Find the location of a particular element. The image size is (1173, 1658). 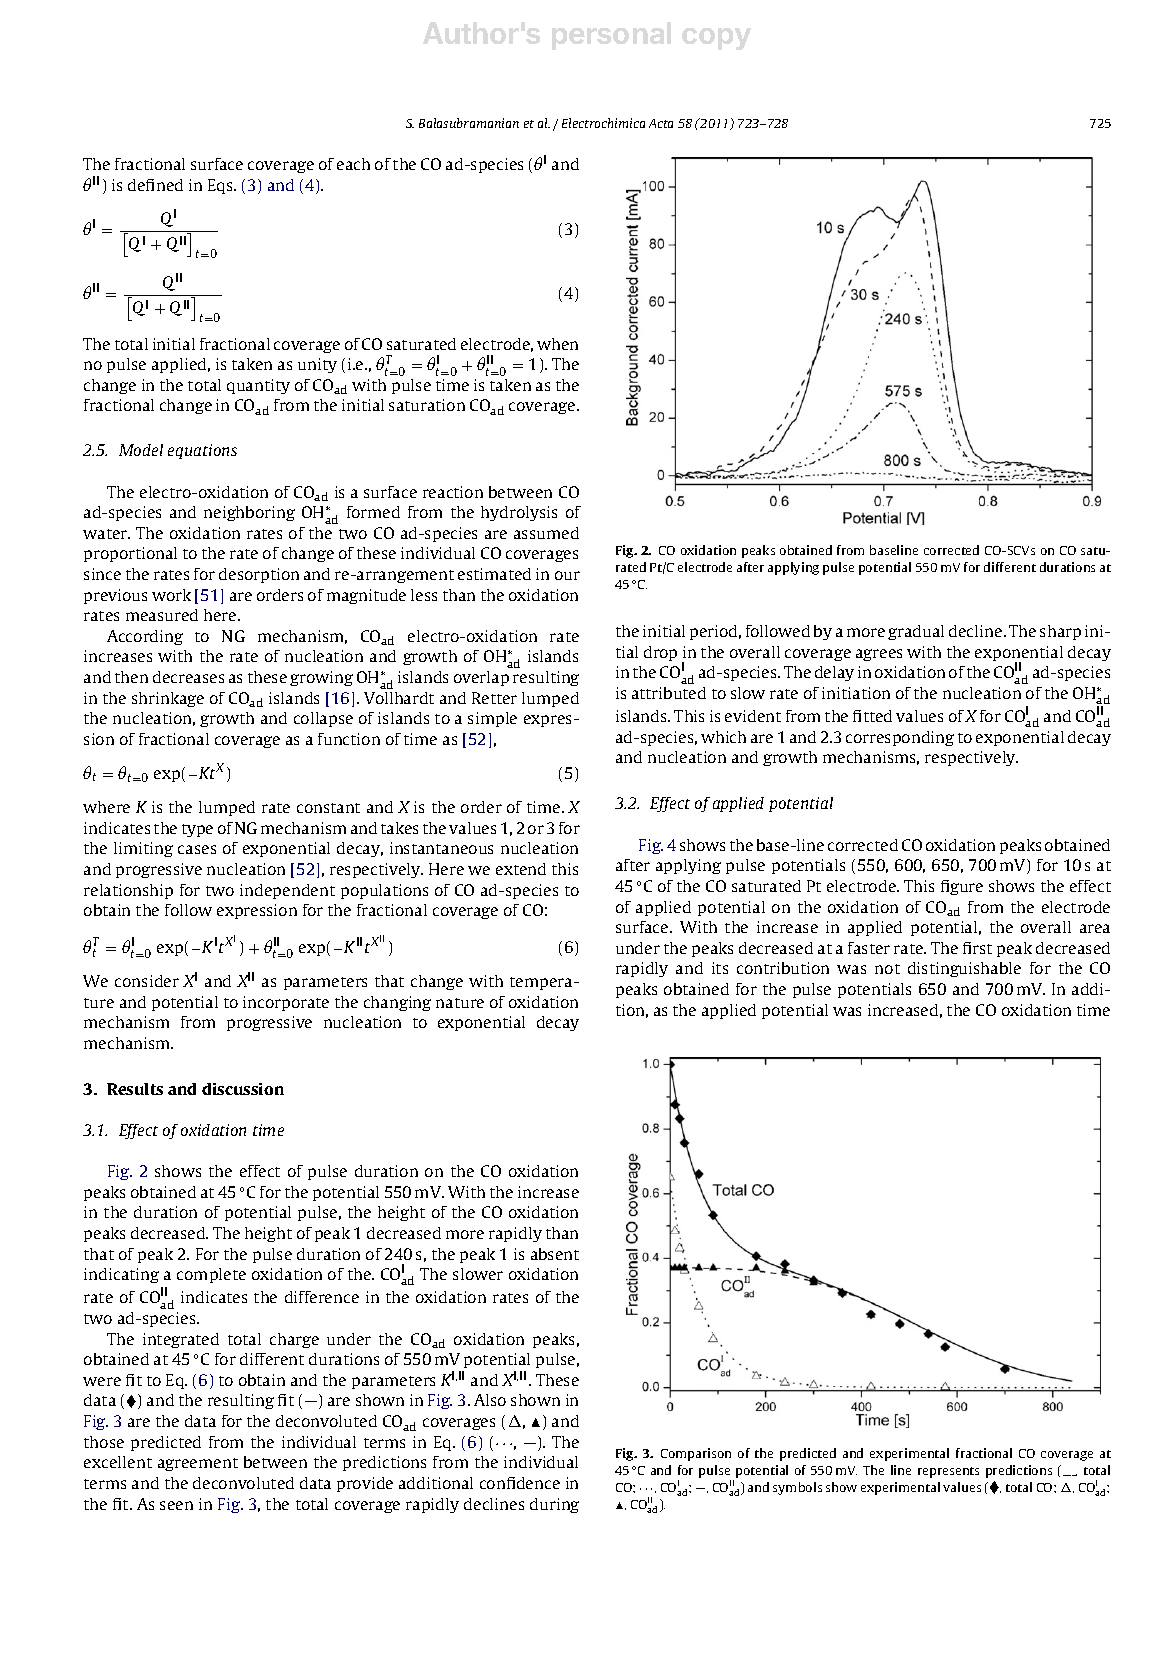

distinguishable is located at coordinates (964, 969).
